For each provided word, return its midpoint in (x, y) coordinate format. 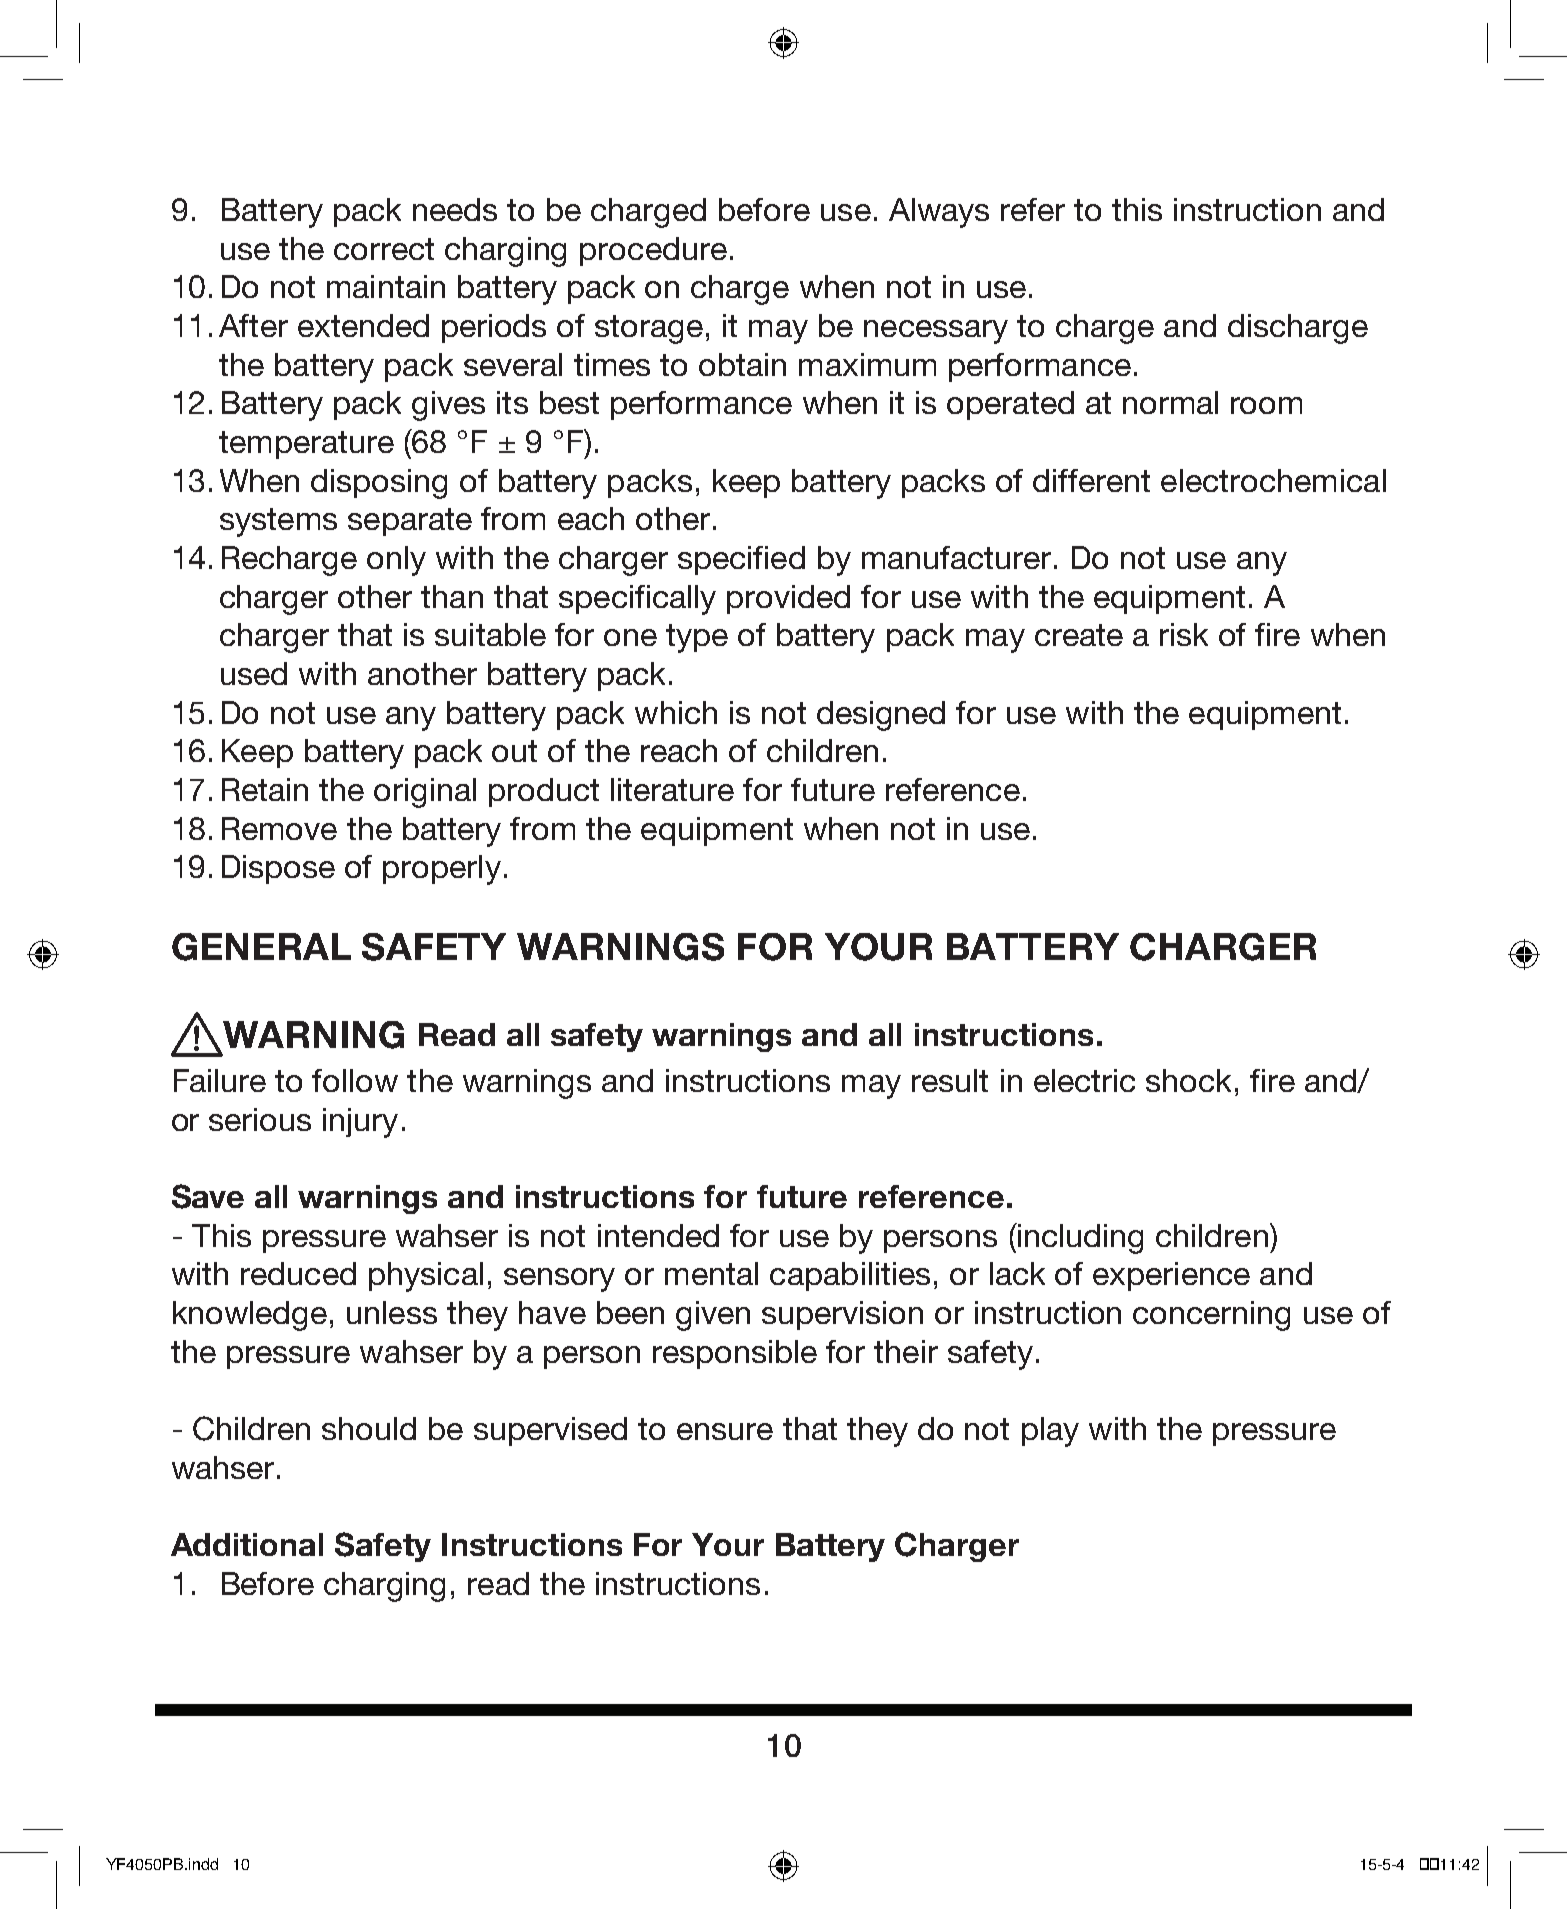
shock (1188, 1080)
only (396, 561)
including (1079, 1238)
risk (1184, 634)
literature (672, 789)
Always (939, 213)
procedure (653, 251)
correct (384, 249)
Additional (247, 1544)
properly (442, 870)
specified (741, 560)
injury (360, 1123)
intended (658, 1235)
